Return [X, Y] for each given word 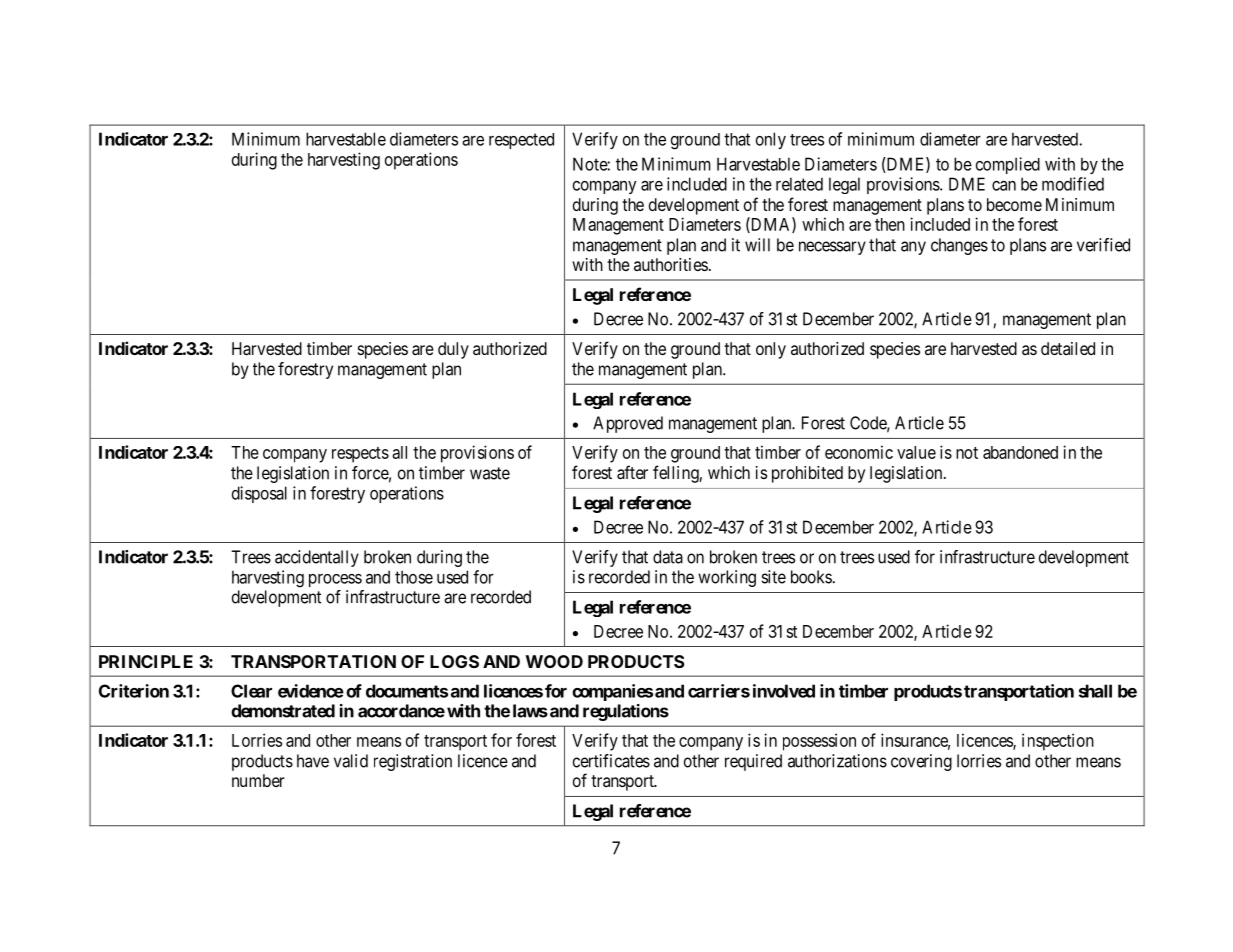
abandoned [1020, 452]
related [799, 184]
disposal [259, 494]
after [632, 472]
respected [521, 141]
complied [1008, 165]
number [258, 780]
